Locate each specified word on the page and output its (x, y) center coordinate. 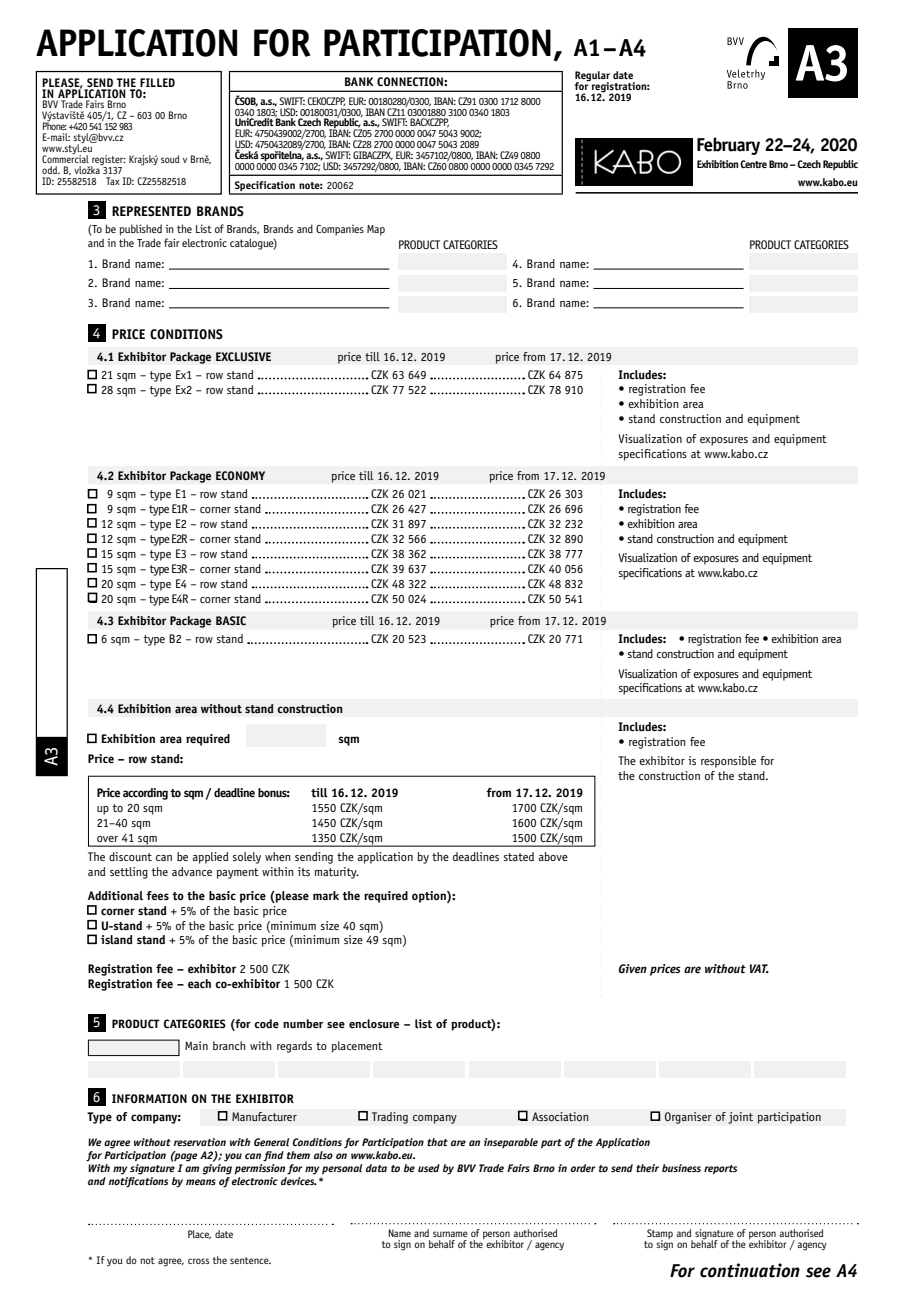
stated (518, 856)
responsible (728, 762)
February (728, 146)
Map (376, 230)
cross (198, 1261)
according (145, 794)
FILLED (157, 82)
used (429, 1168)
